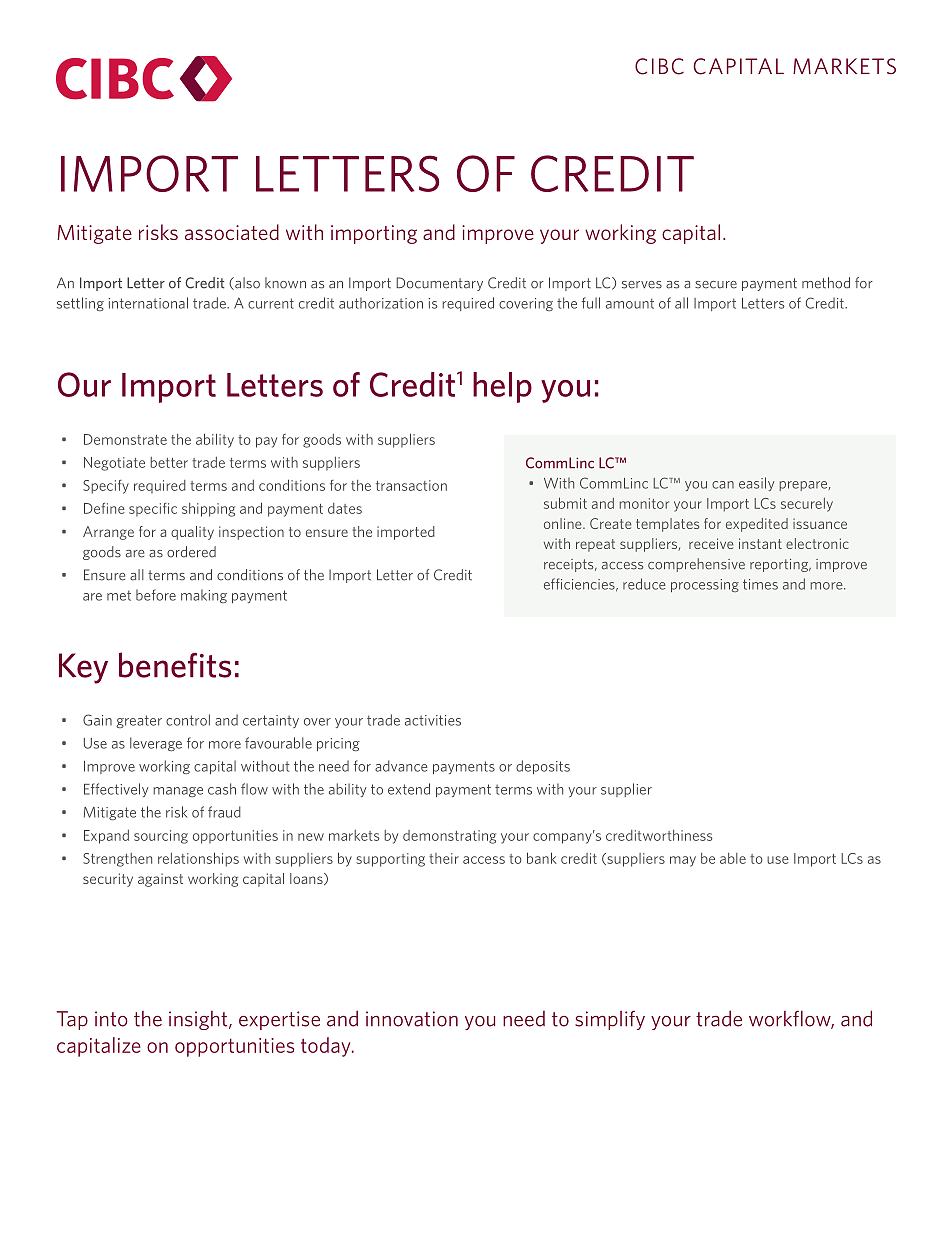  Describe the element at coordinates (156, 744) in the screenshot. I see `leverage` at that location.
